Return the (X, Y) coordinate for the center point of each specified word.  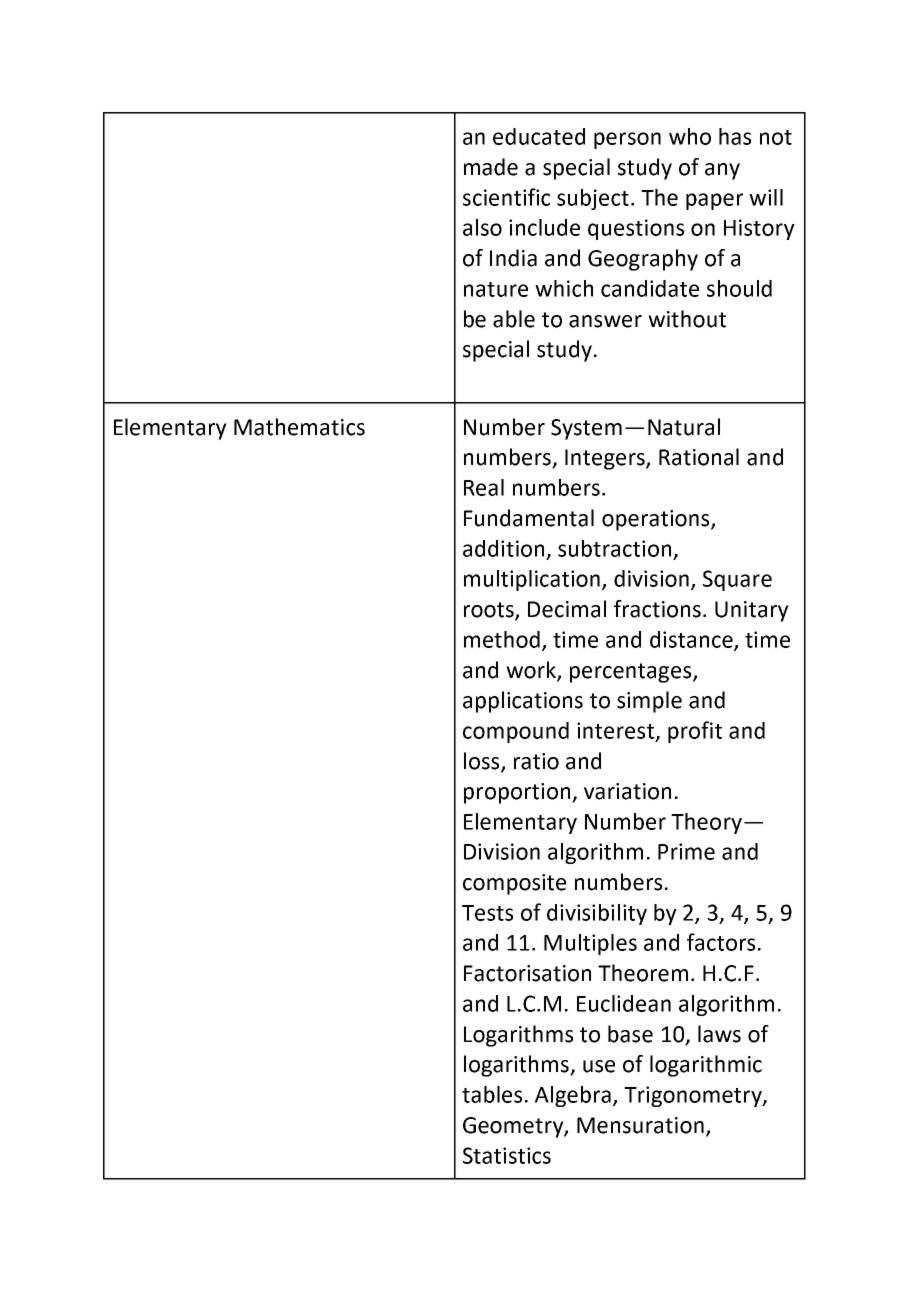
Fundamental (529, 518)
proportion (518, 793)
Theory (706, 823)
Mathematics (299, 427)
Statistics (507, 1155)
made (491, 167)
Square (737, 580)
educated (539, 136)
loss (483, 761)
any (722, 171)
